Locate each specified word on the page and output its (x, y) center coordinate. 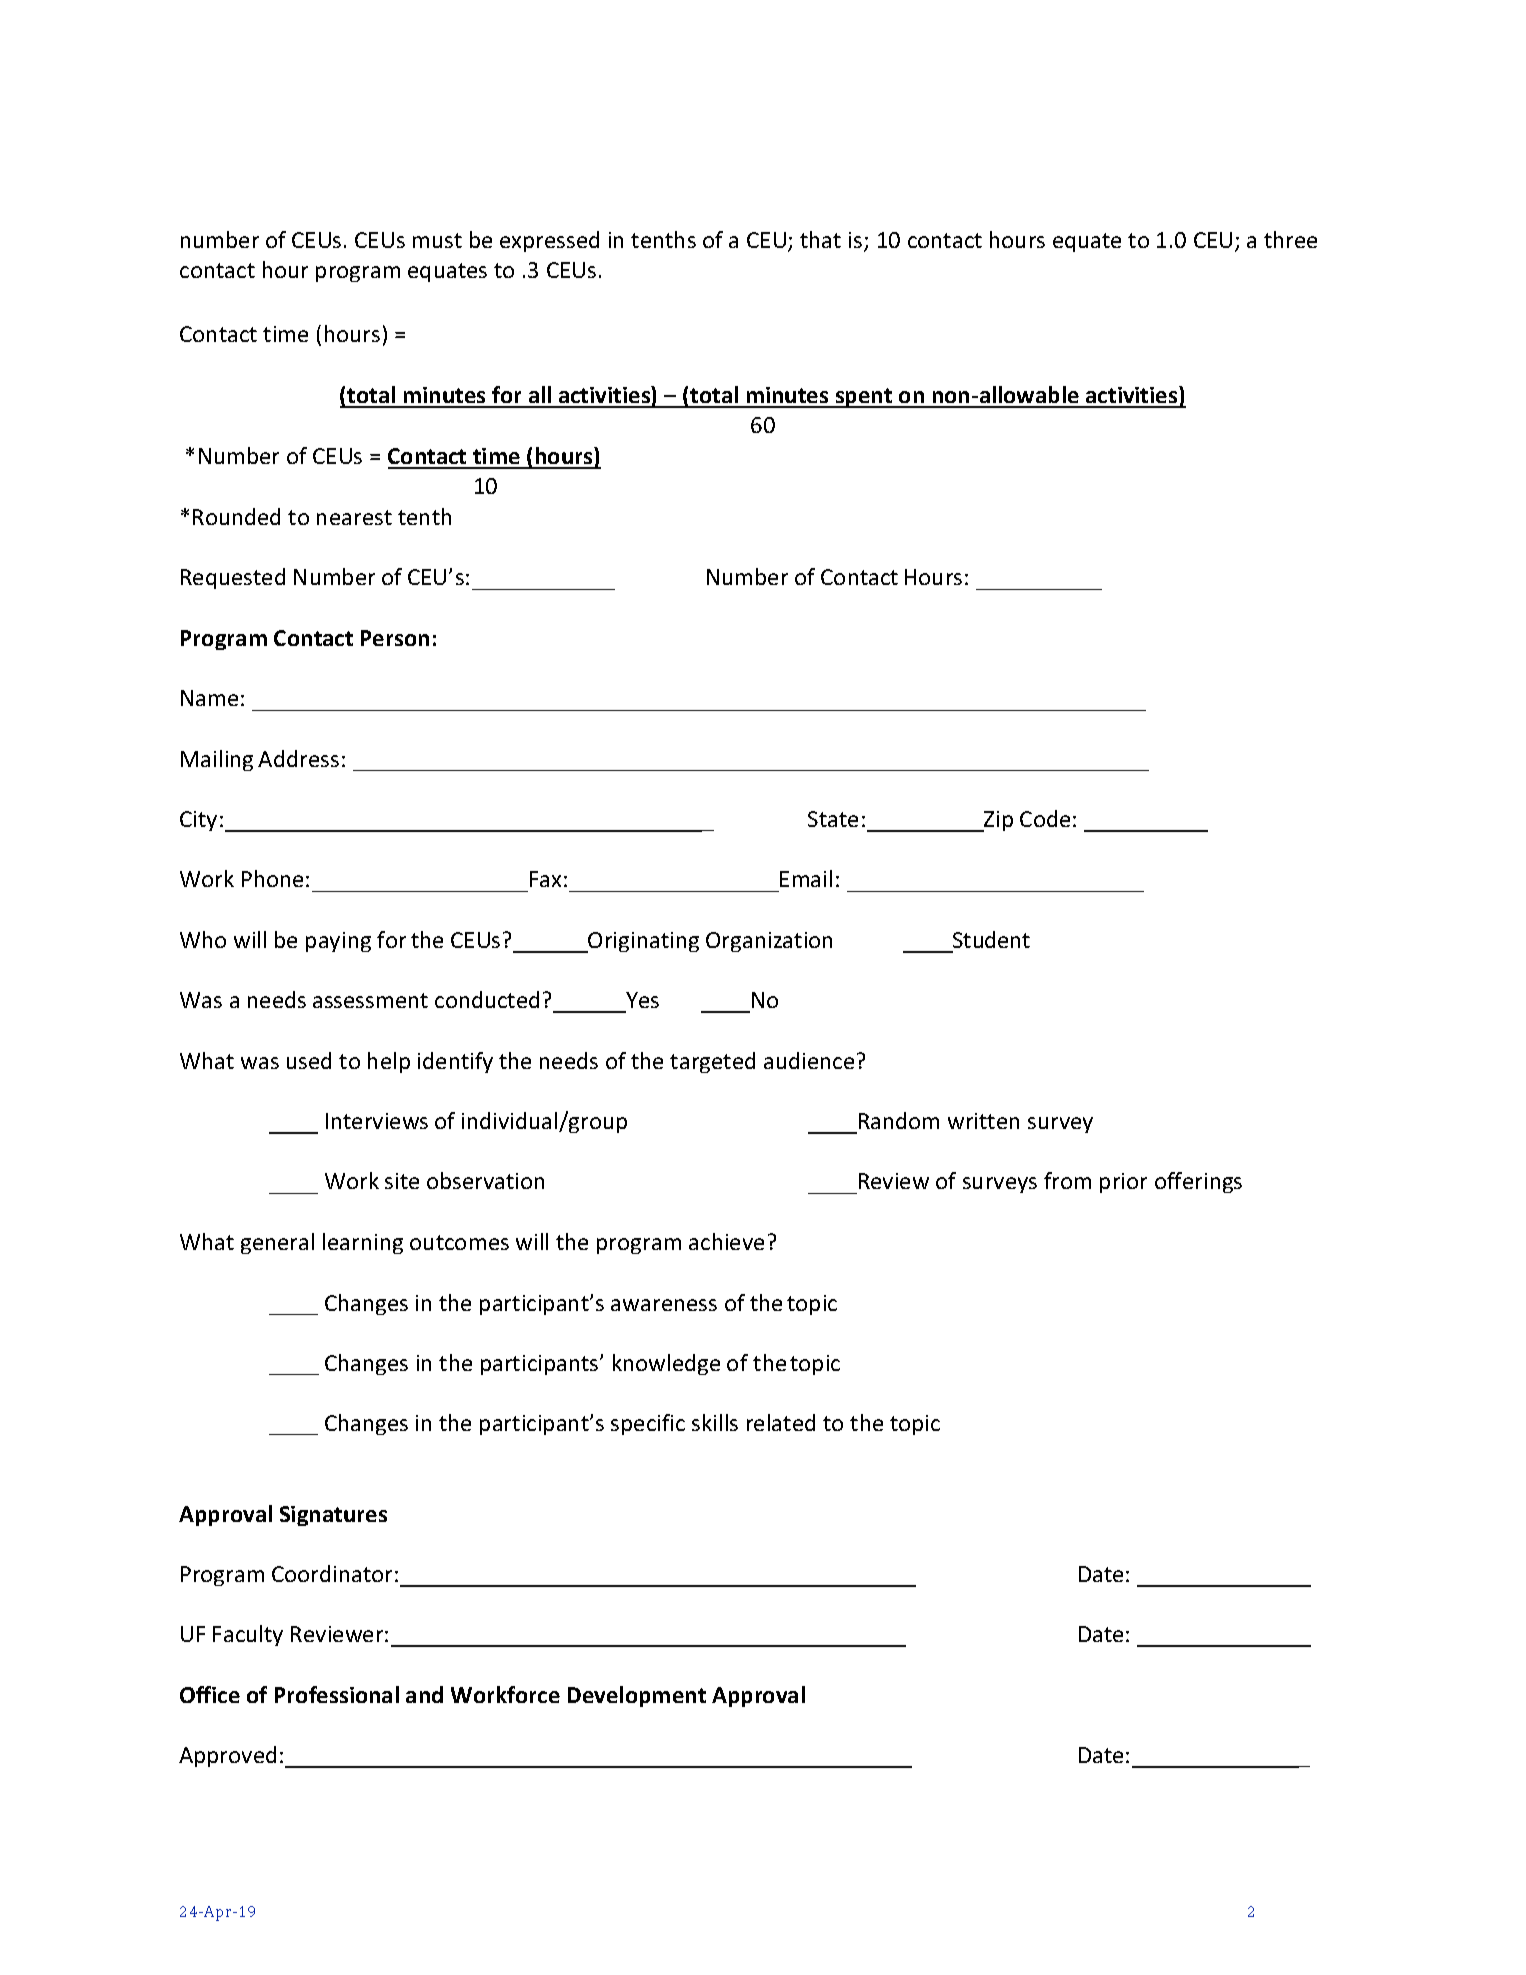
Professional (337, 1694)
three (1290, 239)
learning (363, 1243)
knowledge (666, 1364)
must (437, 240)
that (820, 239)
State (833, 819)
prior (1123, 1183)
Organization (769, 942)
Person (395, 638)
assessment (370, 1000)
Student (991, 939)
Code (1045, 818)
